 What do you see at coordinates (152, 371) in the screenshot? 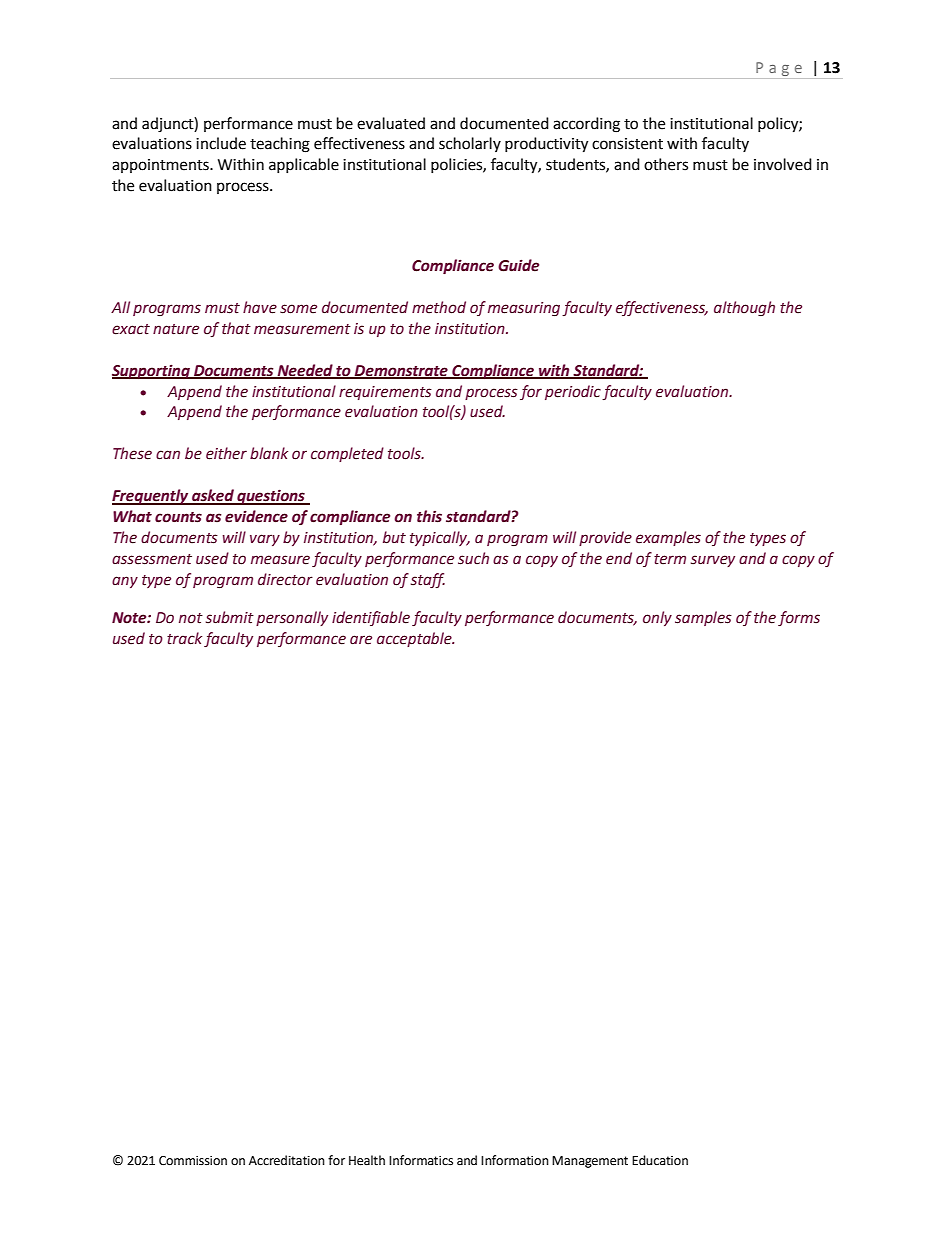
I see `Supporting` at bounding box center [152, 371].
